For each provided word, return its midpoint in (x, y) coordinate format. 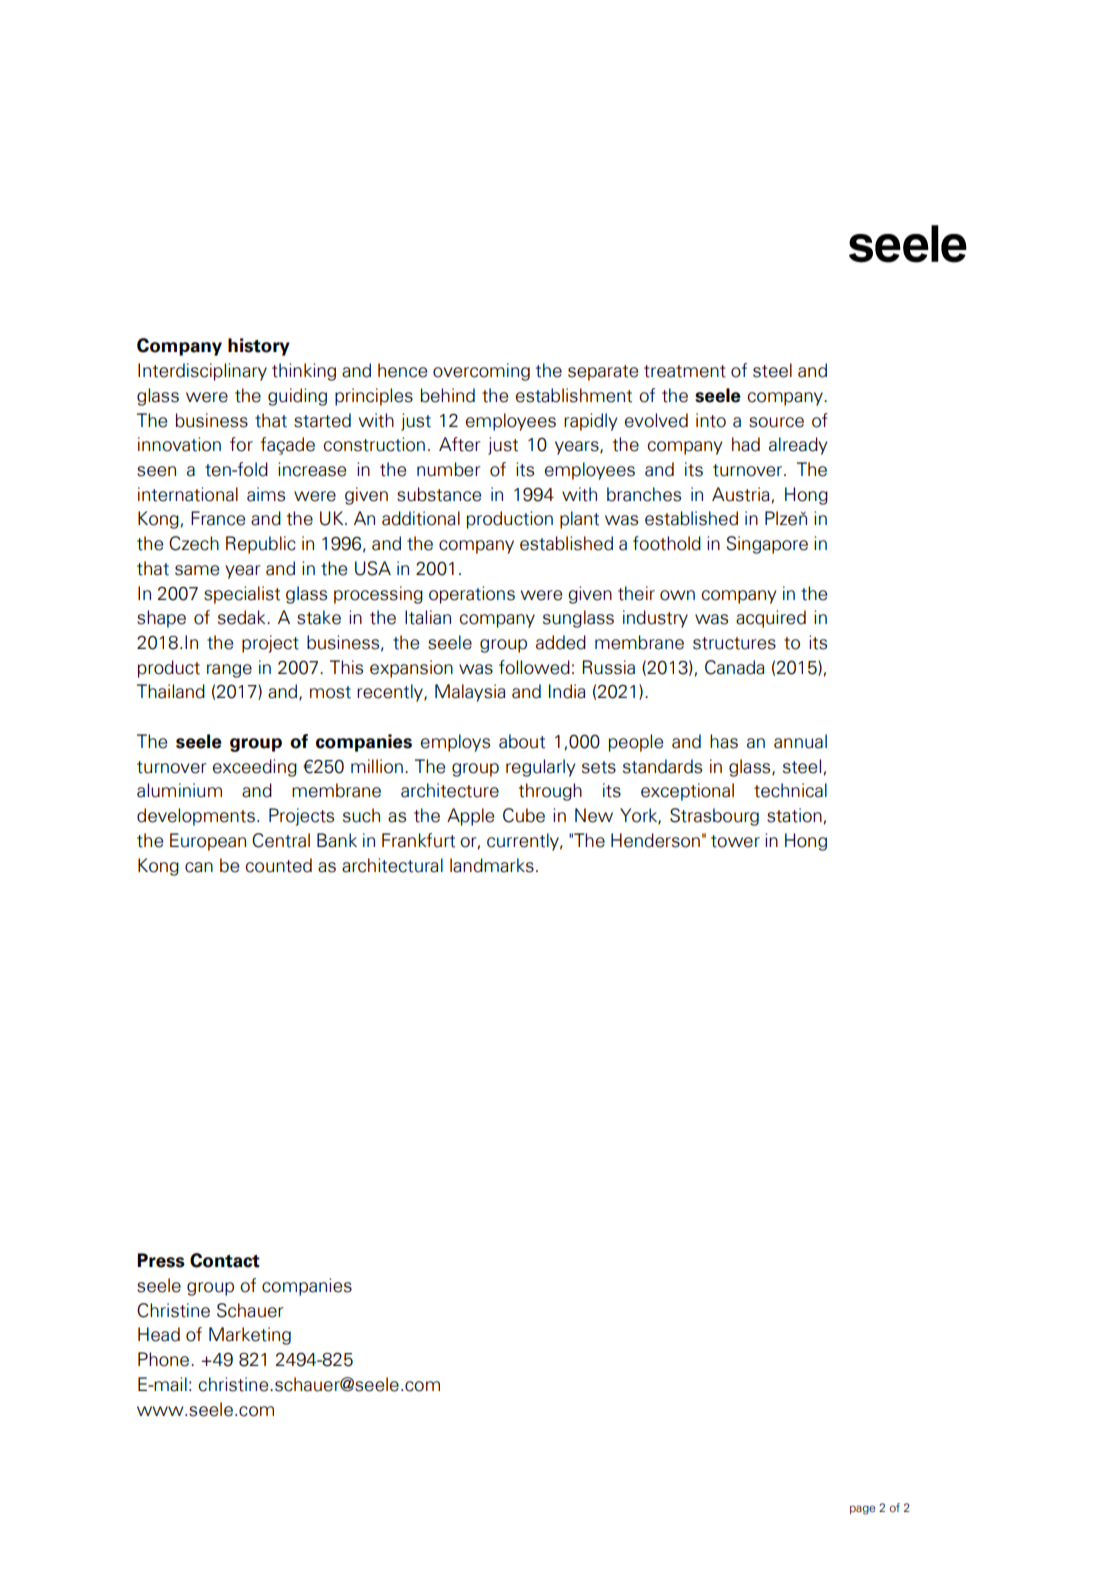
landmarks (492, 865)
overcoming (481, 372)
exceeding (255, 768)
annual (800, 741)
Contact (225, 1260)
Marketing (250, 1336)
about (522, 741)
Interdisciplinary (202, 372)
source (776, 422)
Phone (165, 1359)
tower (735, 841)
